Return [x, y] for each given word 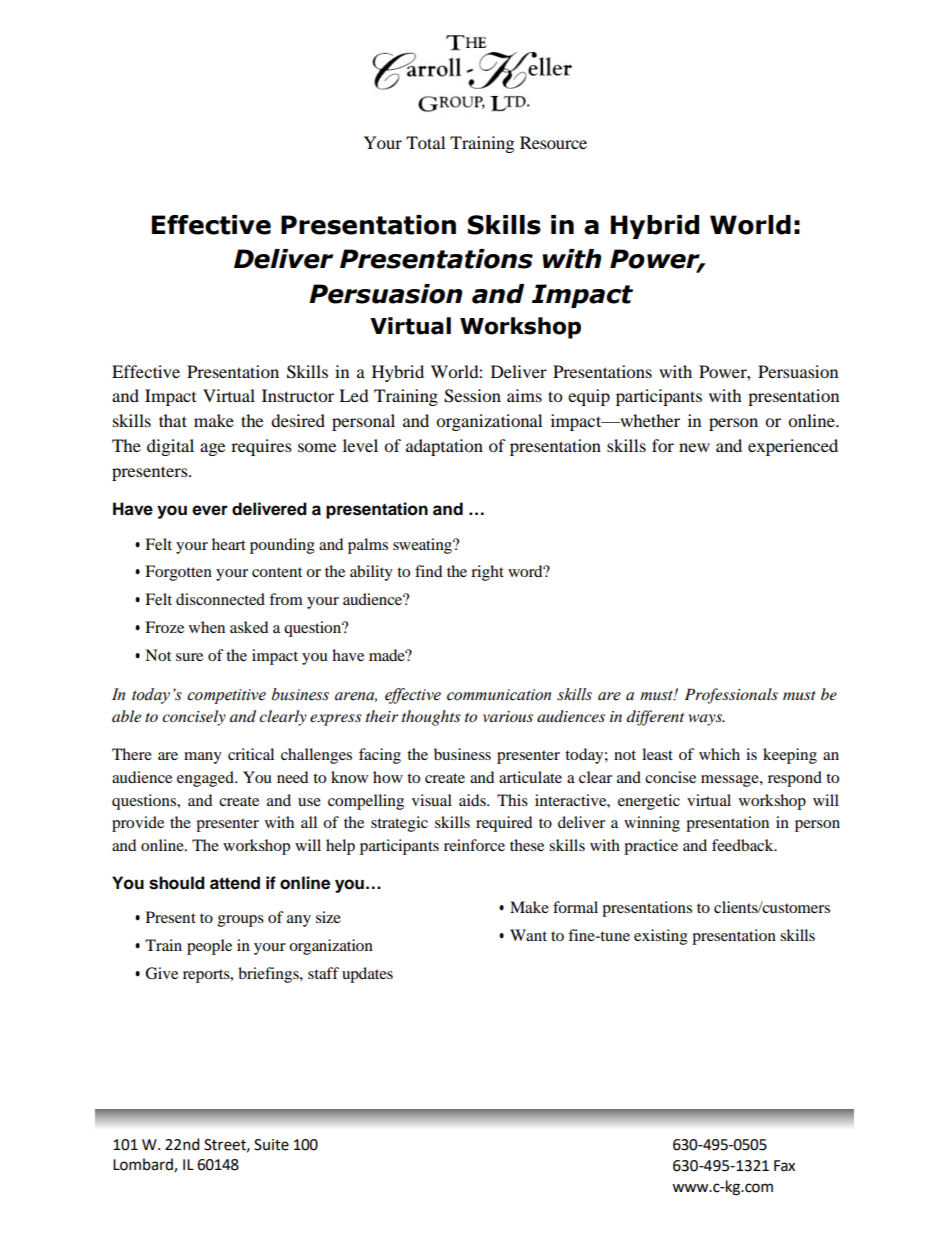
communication [499, 695]
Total [425, 142]
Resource [553, 142]
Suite [271, 1145]
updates [367, 975]
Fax [784, 1166]
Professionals [731, 696]
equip [589, 397]
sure [189, 657]
